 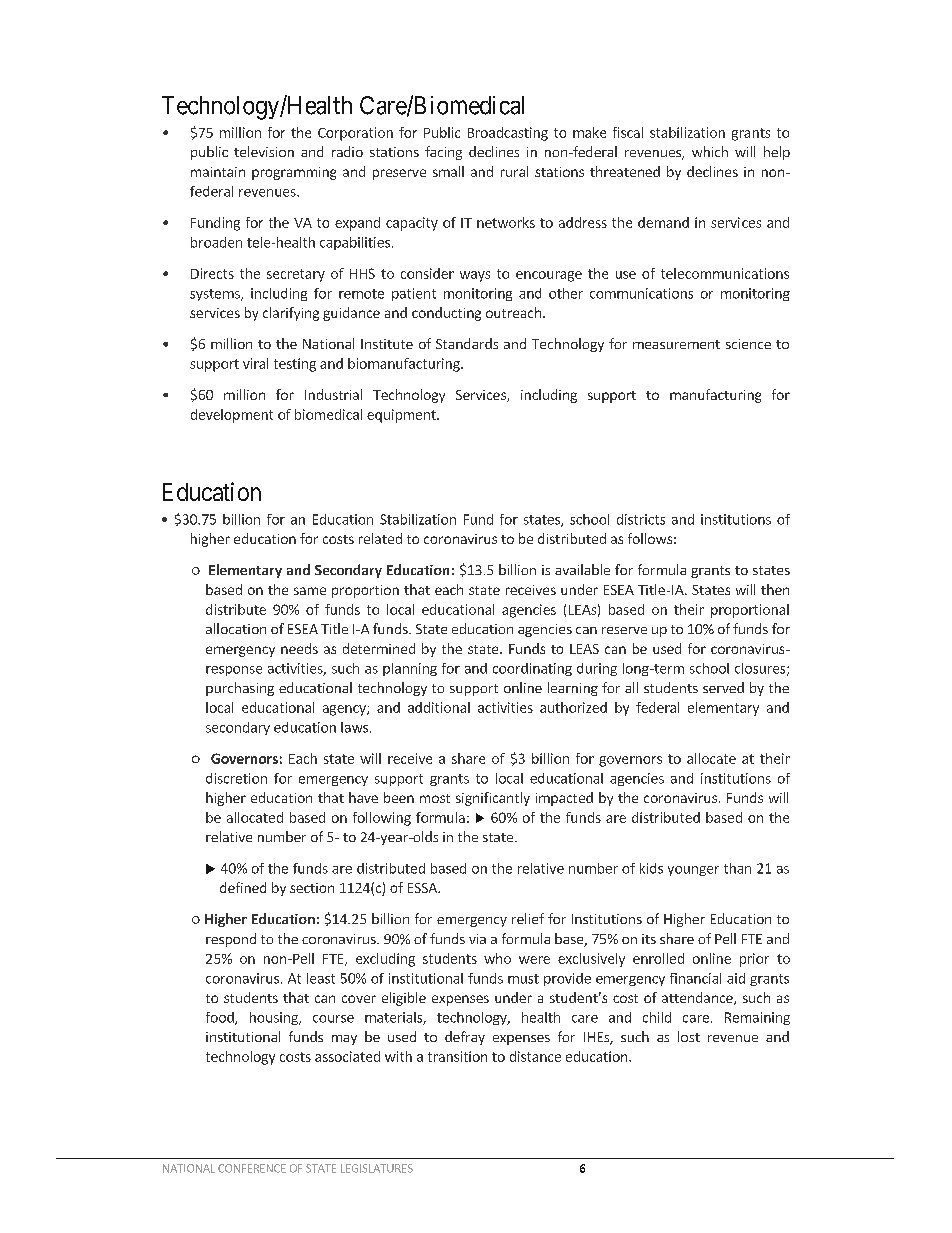 I want to click on relief, so click(x=528, y=918).
